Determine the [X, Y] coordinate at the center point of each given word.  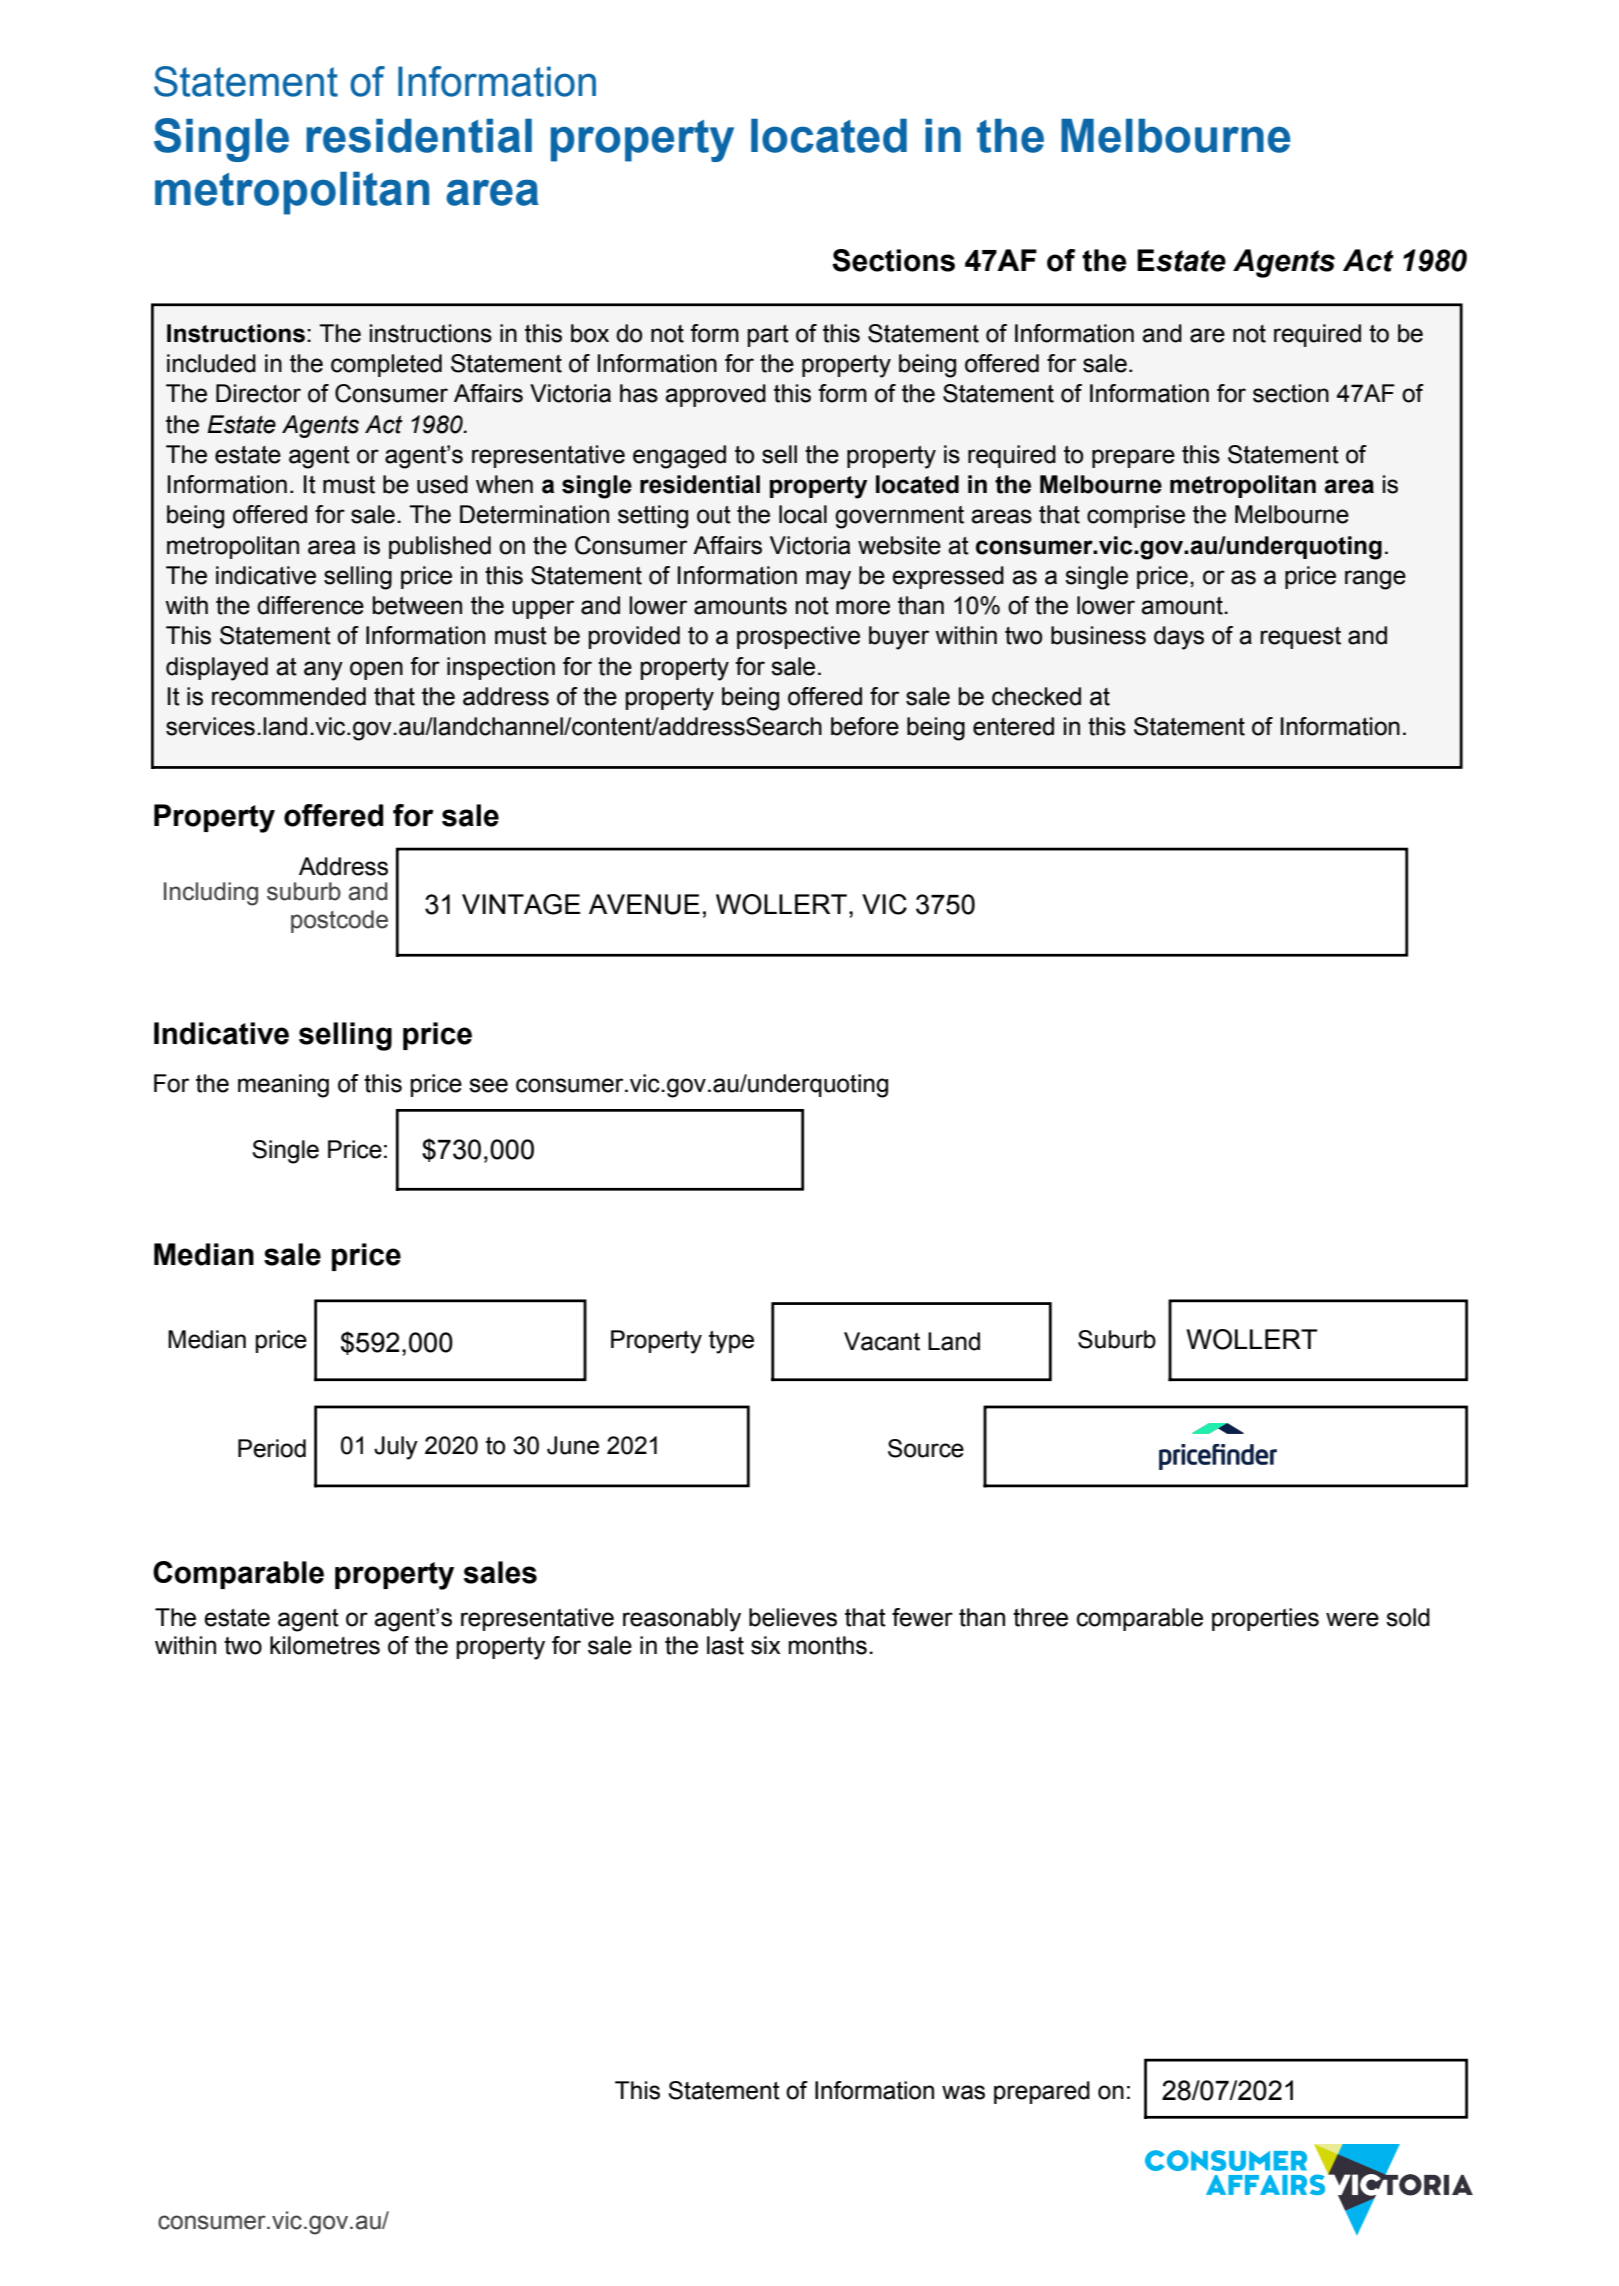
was [963, 2092]
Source [926, 1448]
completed [386, 365]
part [768, 336]
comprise [1136, 516]
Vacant [882, 1341]
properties [1265, 1619]
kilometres [325, 1645]
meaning [283, 1086]
